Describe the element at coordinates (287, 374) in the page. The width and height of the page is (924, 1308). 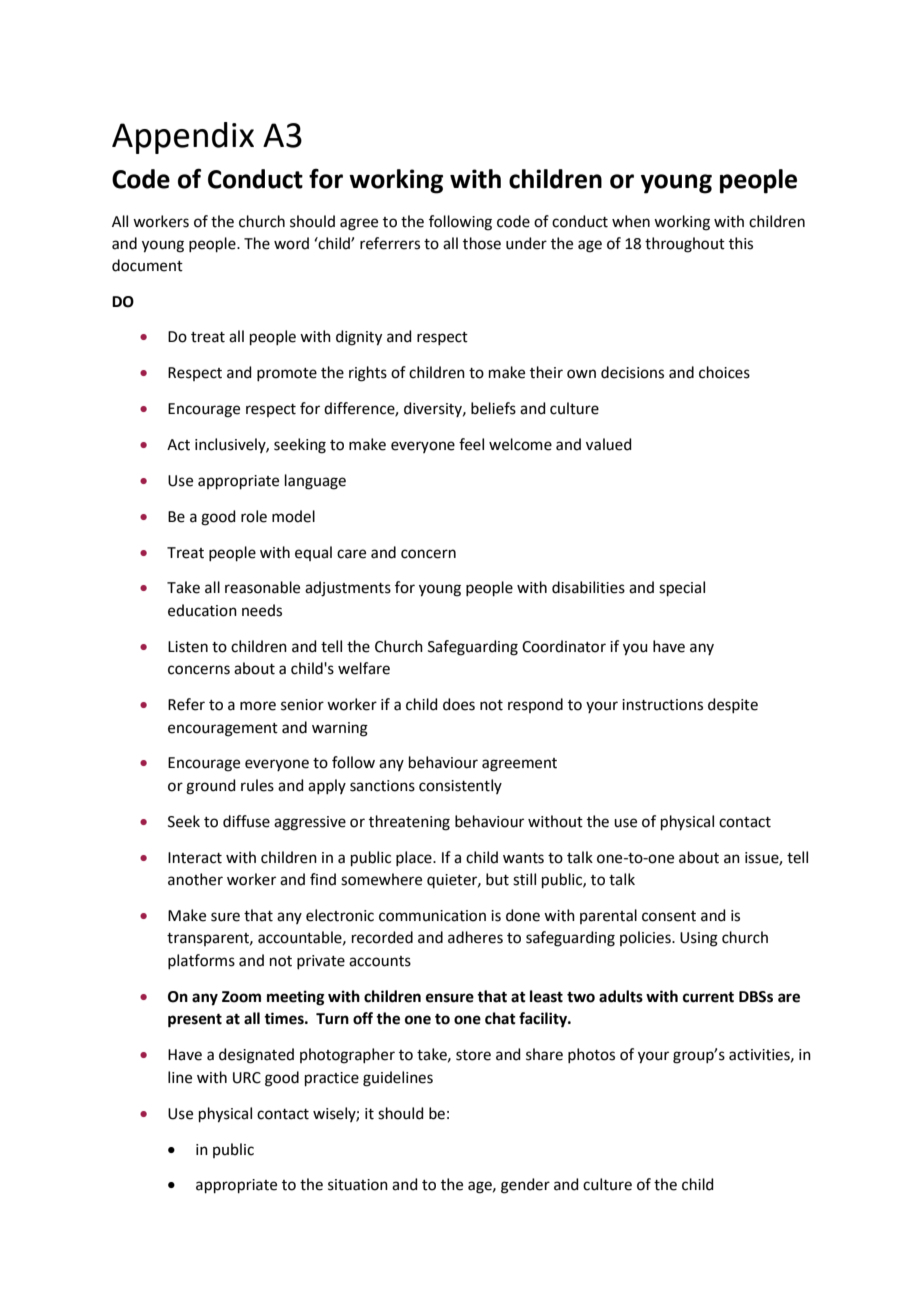
I see `promote` at that location.
